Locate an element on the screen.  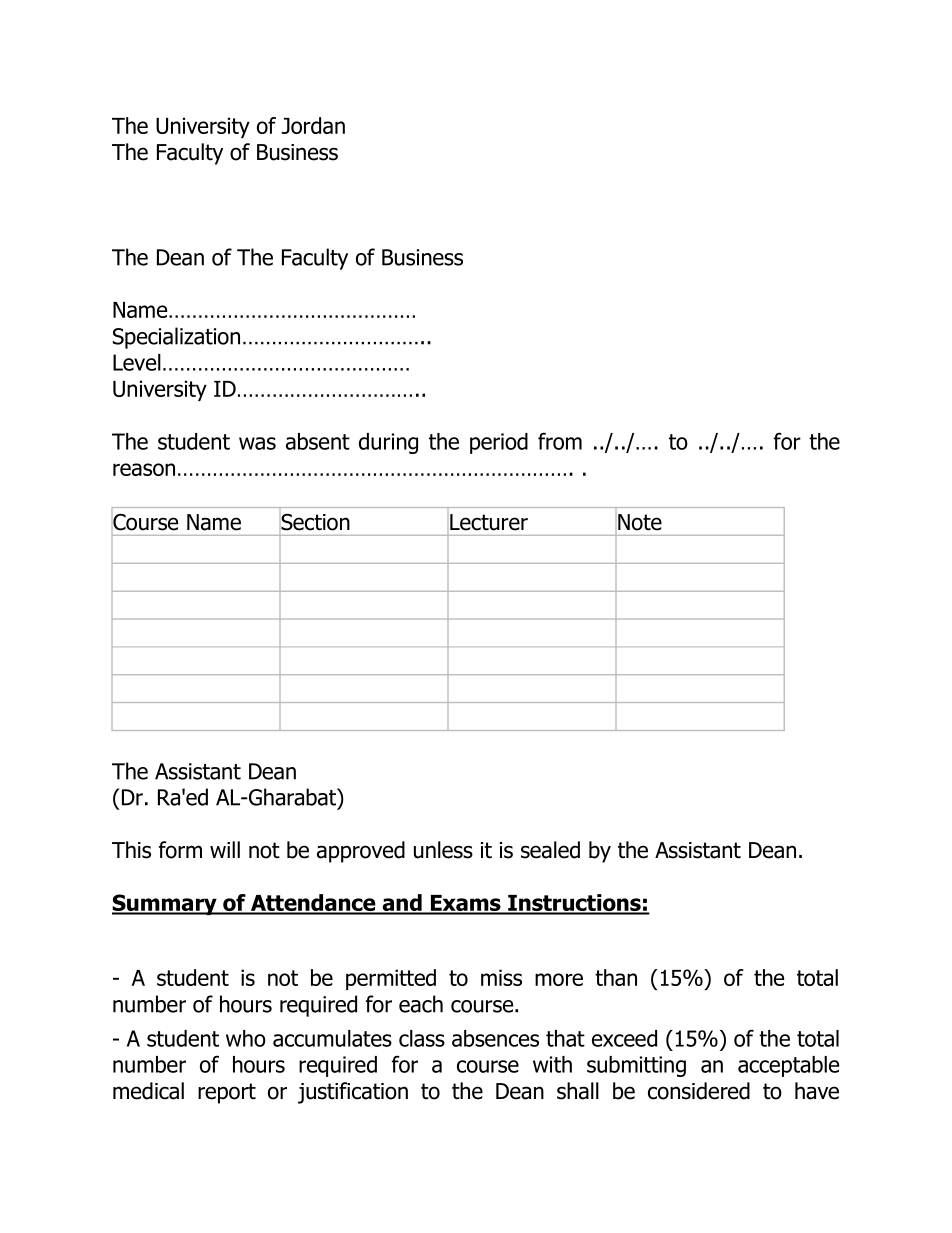
Section is located at coordinates (315, 522).
